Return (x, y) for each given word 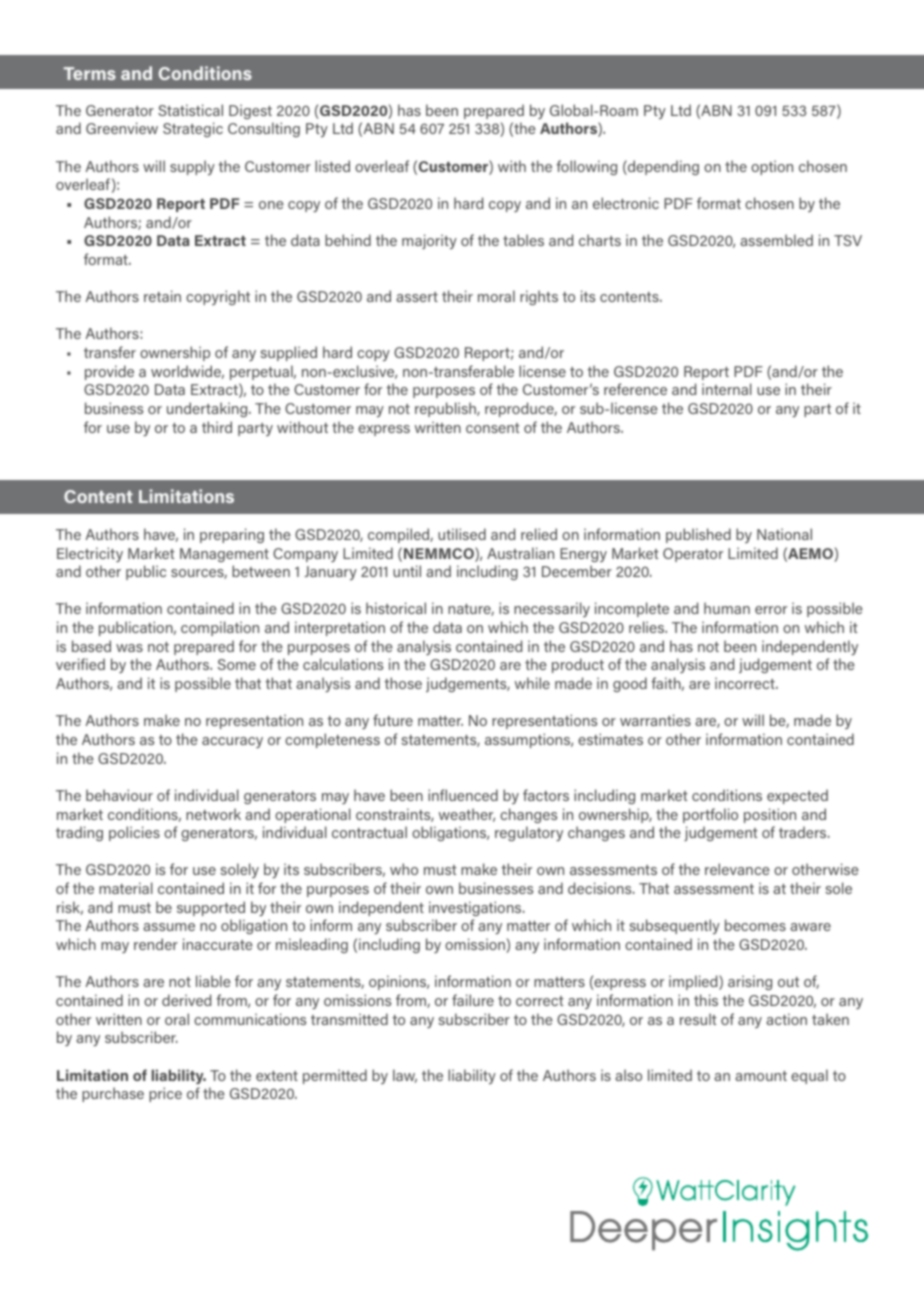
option (772, 167)
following (586, 167)
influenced (463, 795)
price (165, 1094)
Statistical (190, 110)
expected (797, 796)
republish (446, 409)
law (405, 1076)
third (217, 427)
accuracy (232, 742)
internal (727, 389)
